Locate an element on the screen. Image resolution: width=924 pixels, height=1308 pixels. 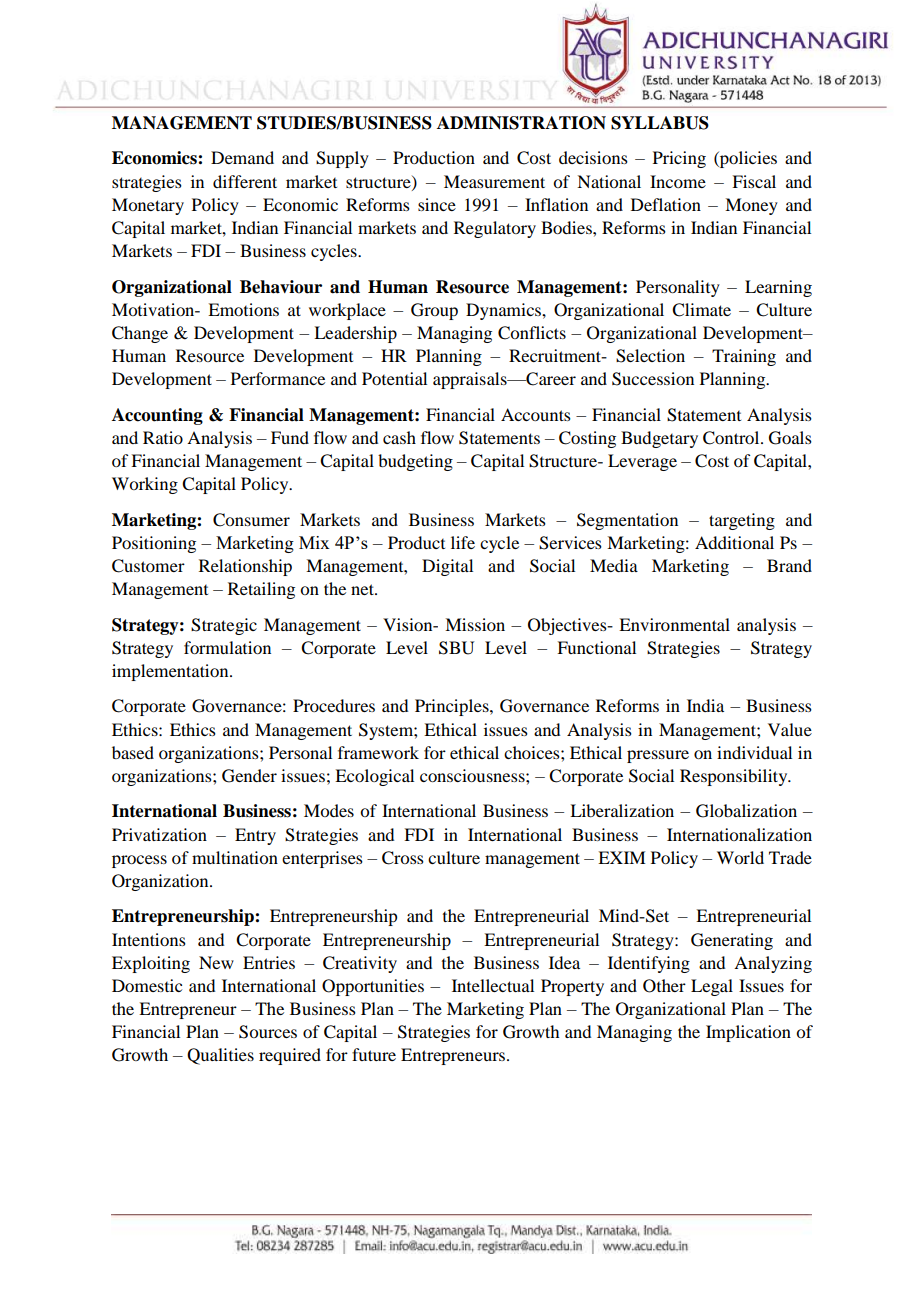
Additional is located at coordinates (734, 542).
